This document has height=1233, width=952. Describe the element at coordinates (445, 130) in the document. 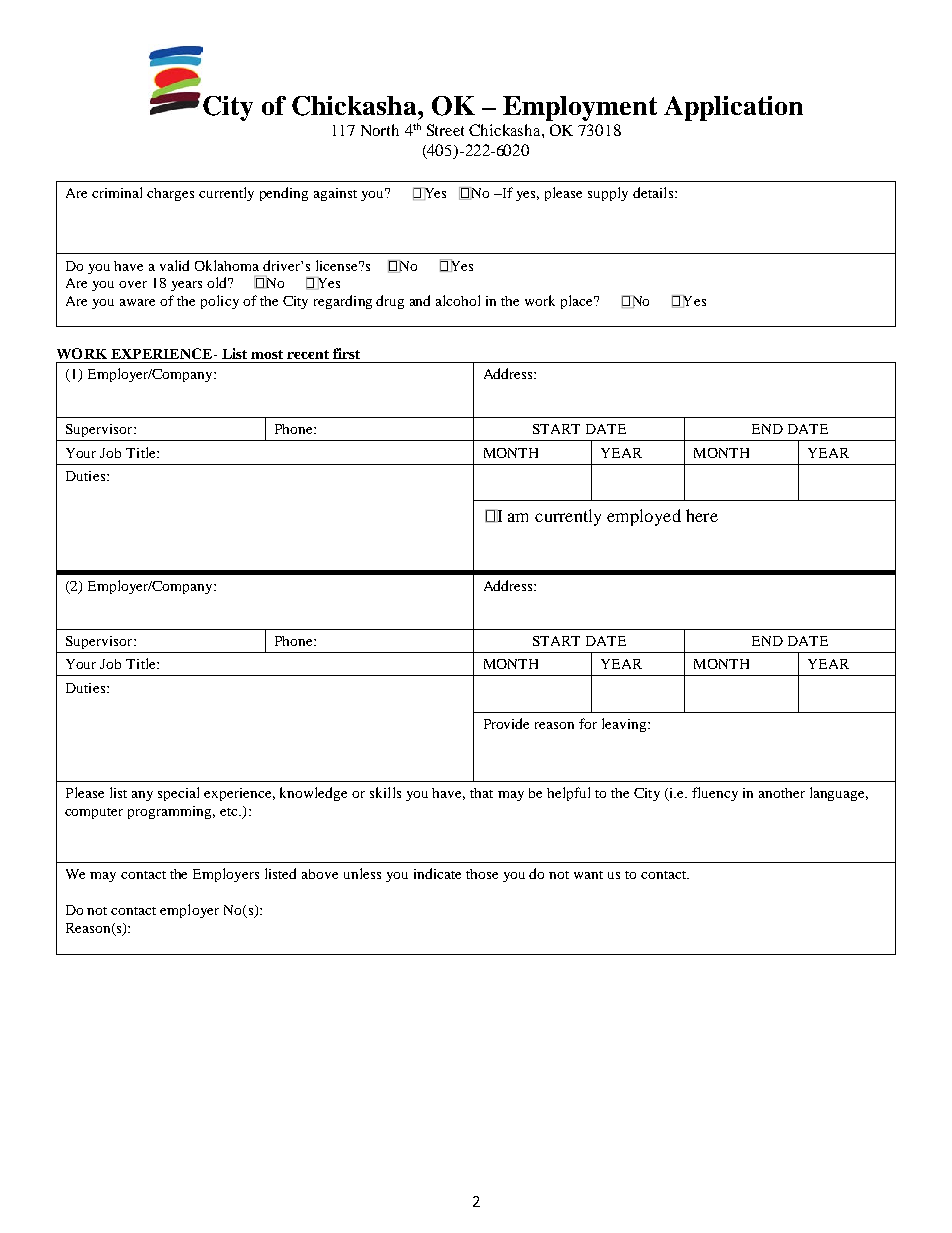

I see `Street` at that location.
